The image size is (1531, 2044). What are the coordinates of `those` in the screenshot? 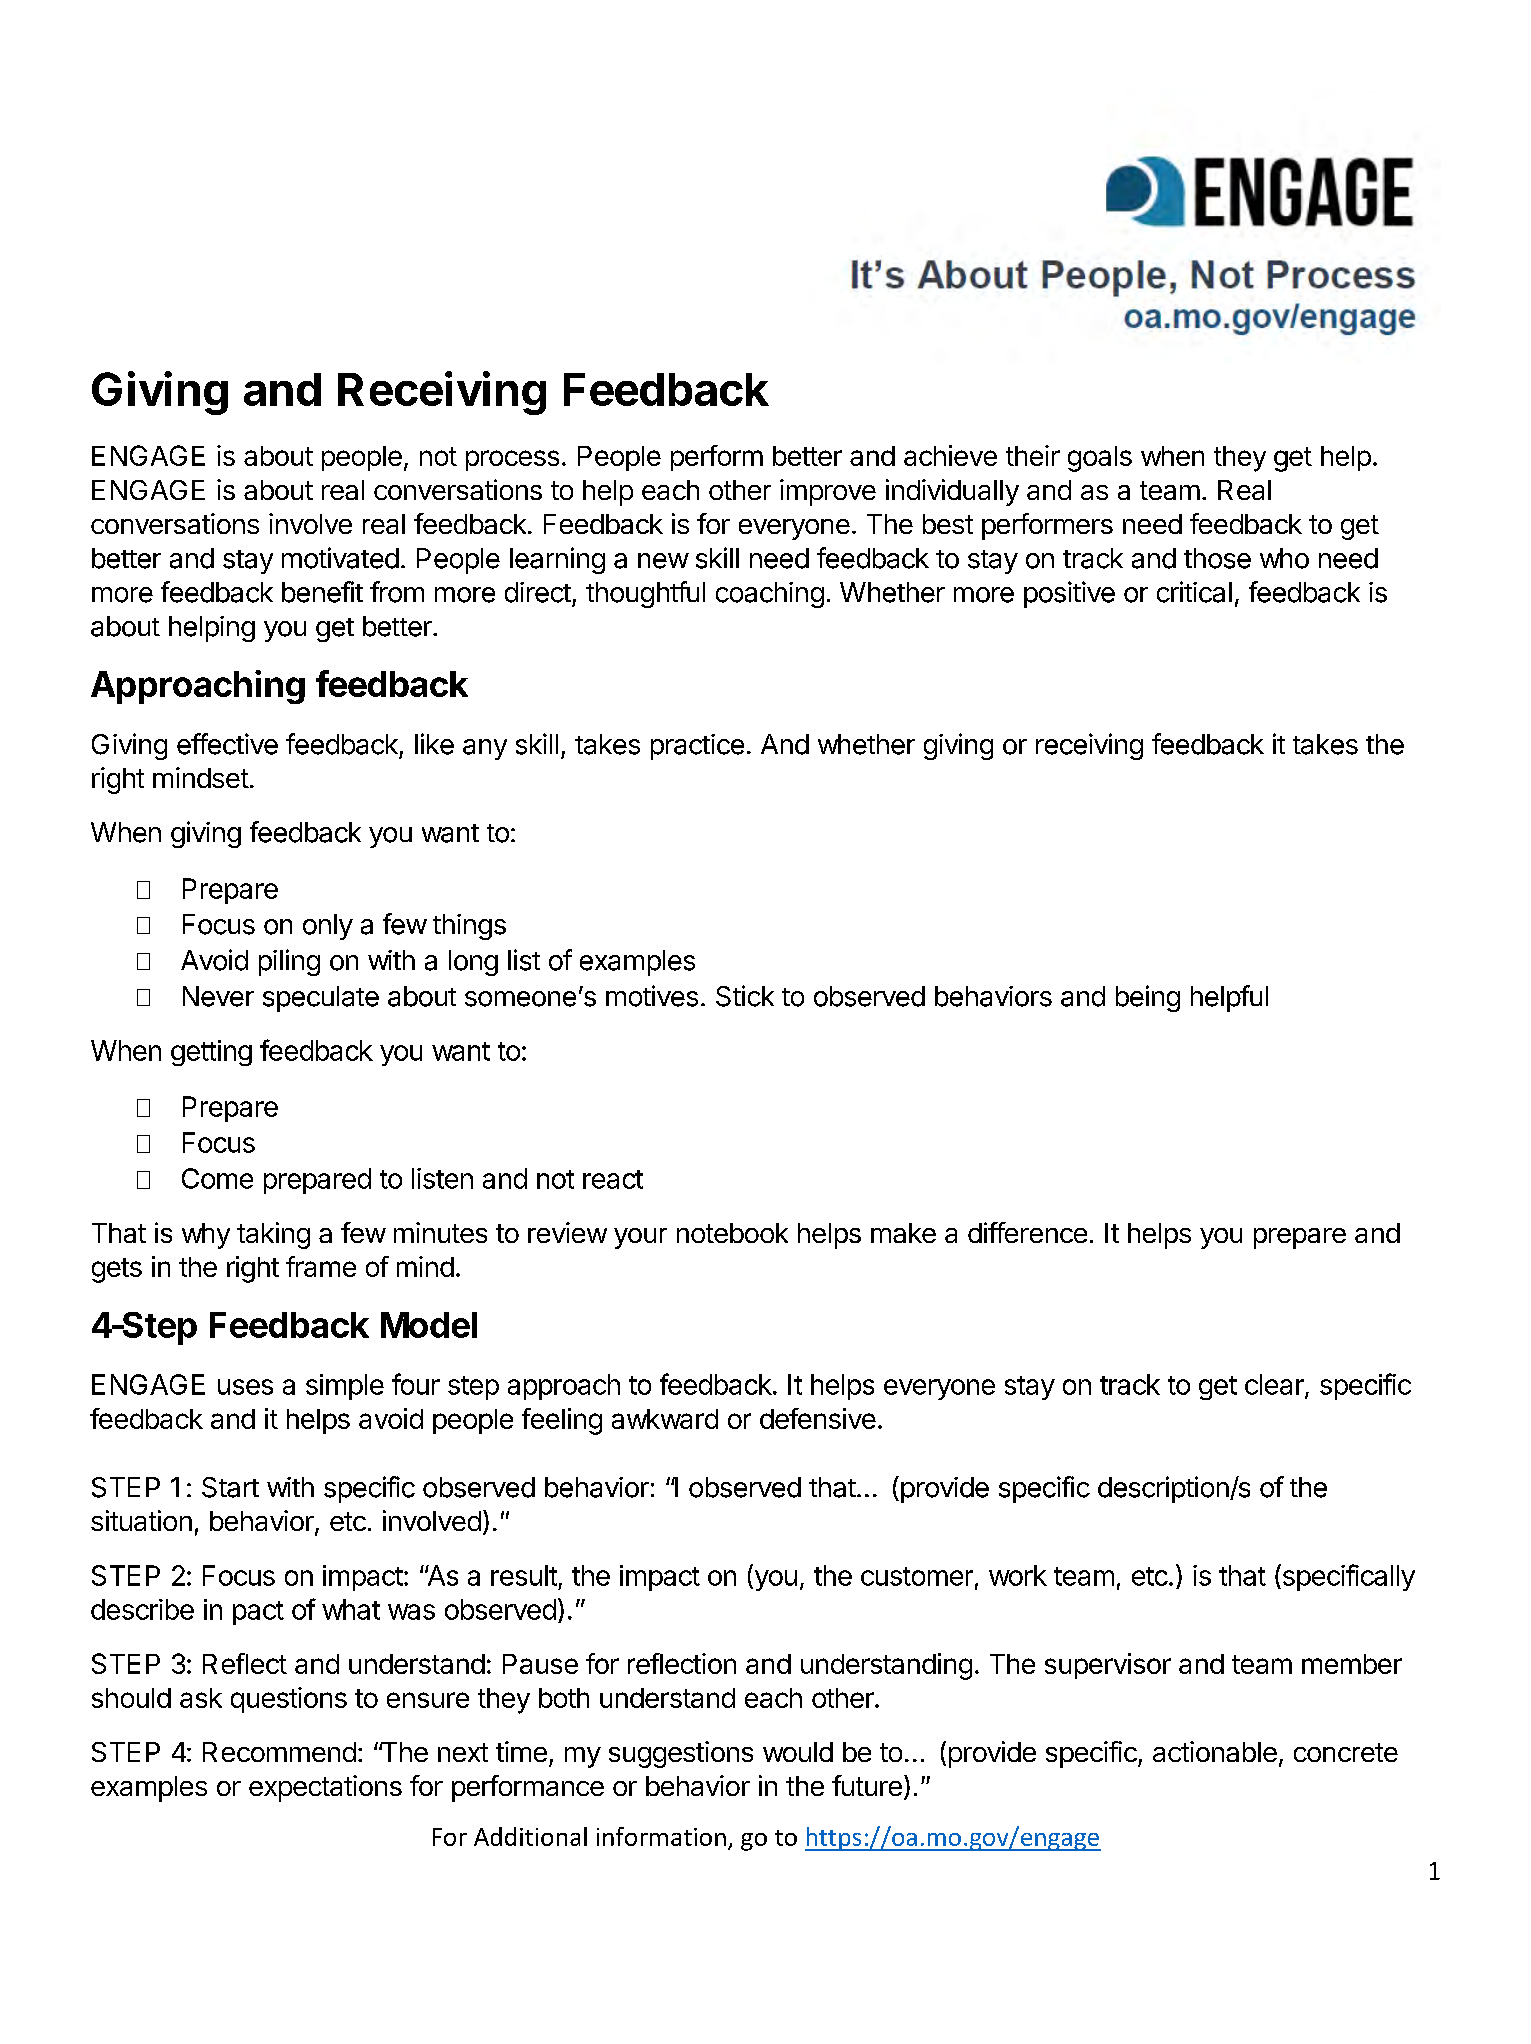 It's located at (1217, 558).
